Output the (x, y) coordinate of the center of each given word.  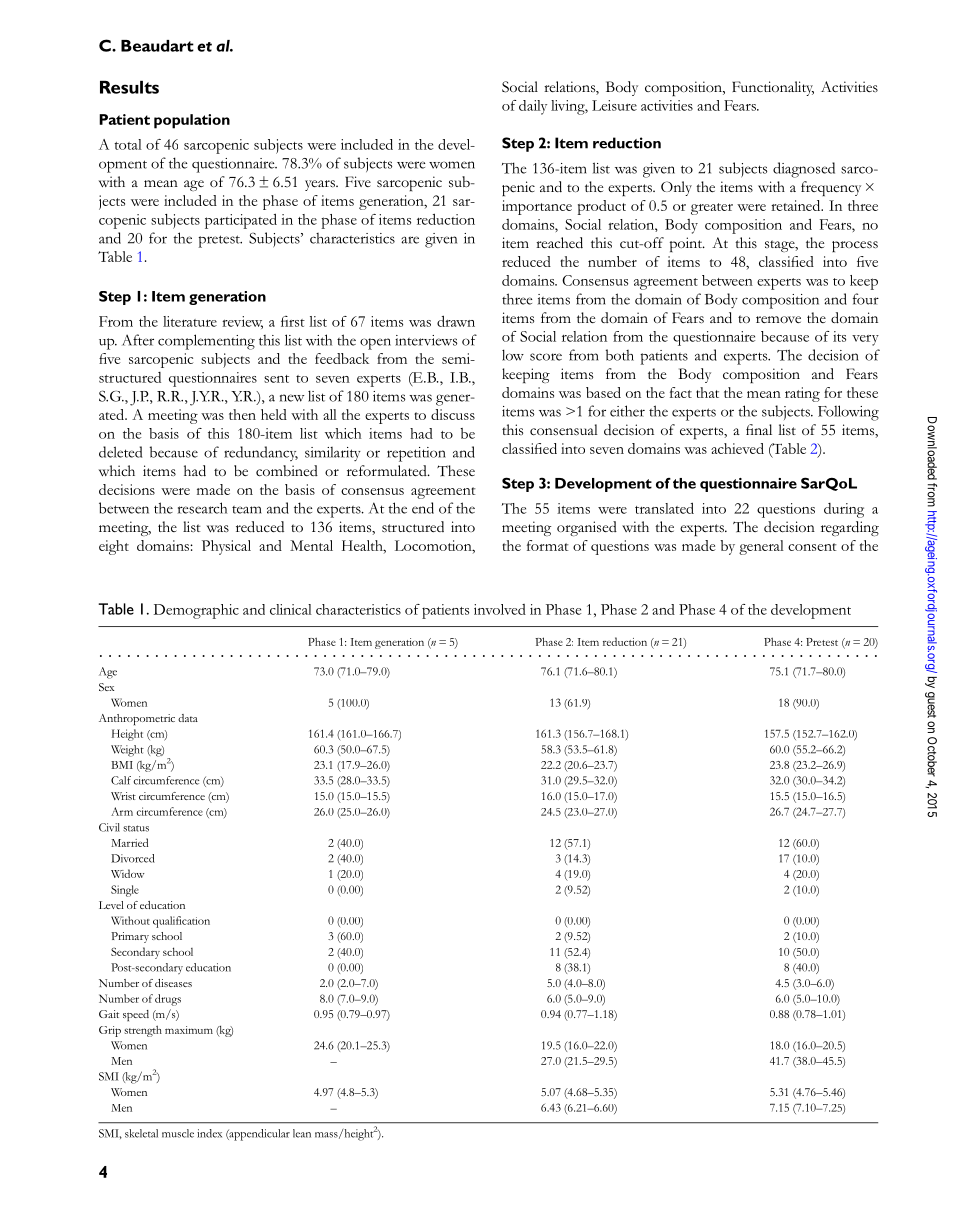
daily (533, 107)
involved (500, 609)
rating (802, 394)
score (546, 357)
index (209, 1133)
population (192, 121)
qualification (181, 922)
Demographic (196, 611)
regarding (850, 528)
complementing (206, 342)
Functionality (773, 88)
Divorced (133, 858)
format (548, 545)
